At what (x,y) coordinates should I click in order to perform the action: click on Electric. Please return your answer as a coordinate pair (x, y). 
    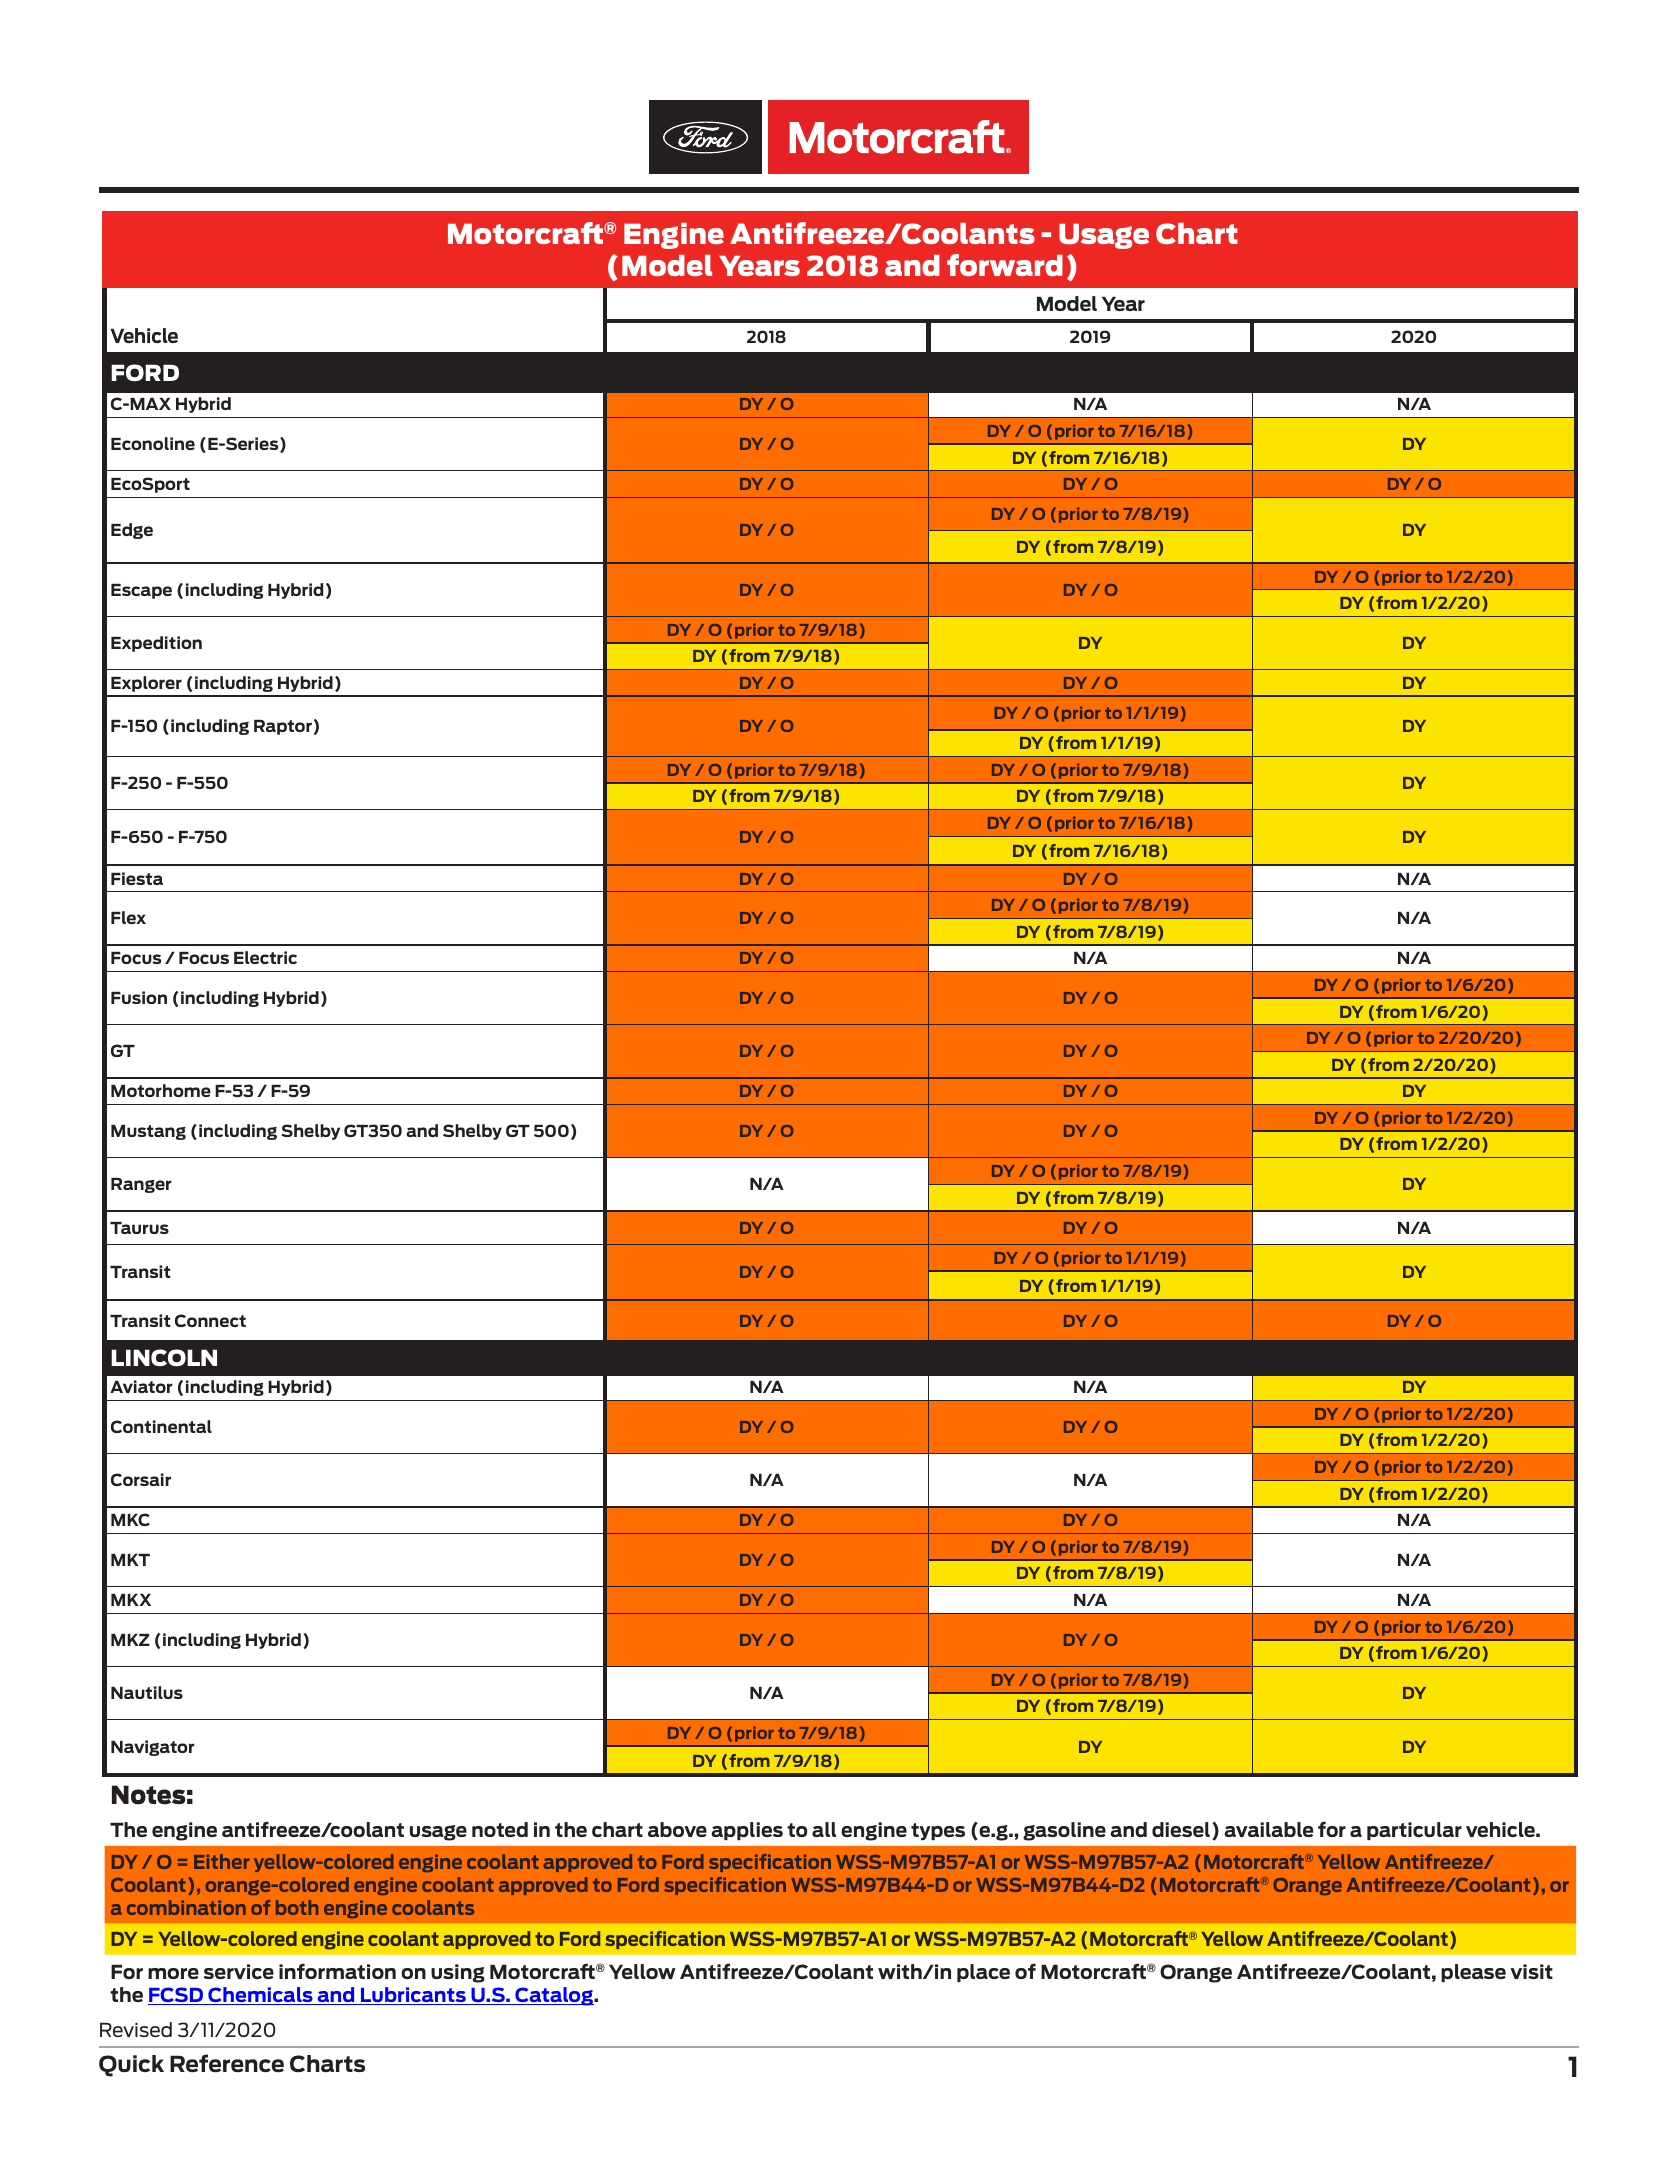
    Looking at the image, I should click on (265, 957).
